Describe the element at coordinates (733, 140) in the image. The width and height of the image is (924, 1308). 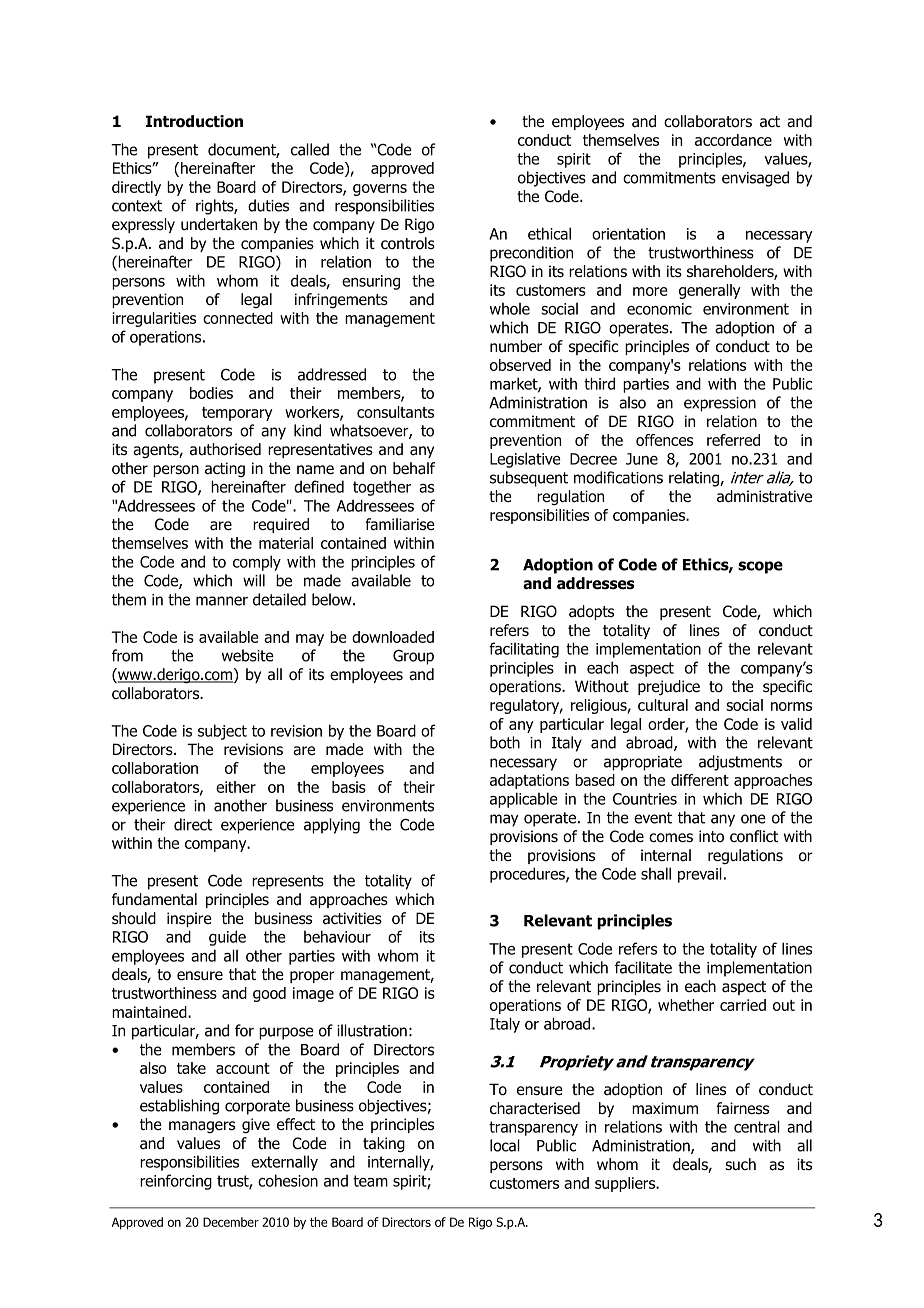
I see `accordance` at that location.
